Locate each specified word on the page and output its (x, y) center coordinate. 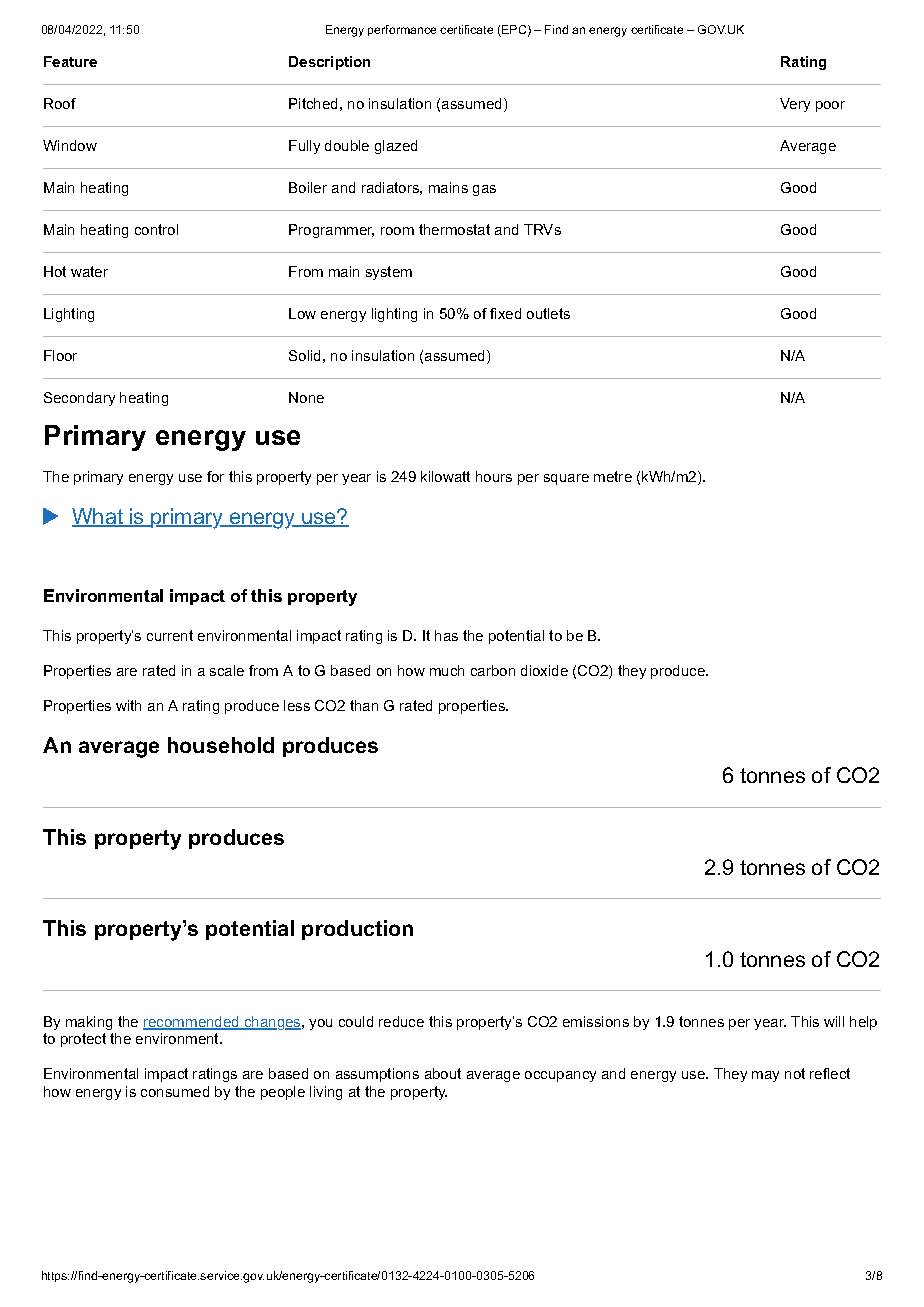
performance (402, 30)
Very (795, 105)
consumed (175, 1091)
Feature (70, 61)
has (446, 635)
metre (613, 476)
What (98, 517)
